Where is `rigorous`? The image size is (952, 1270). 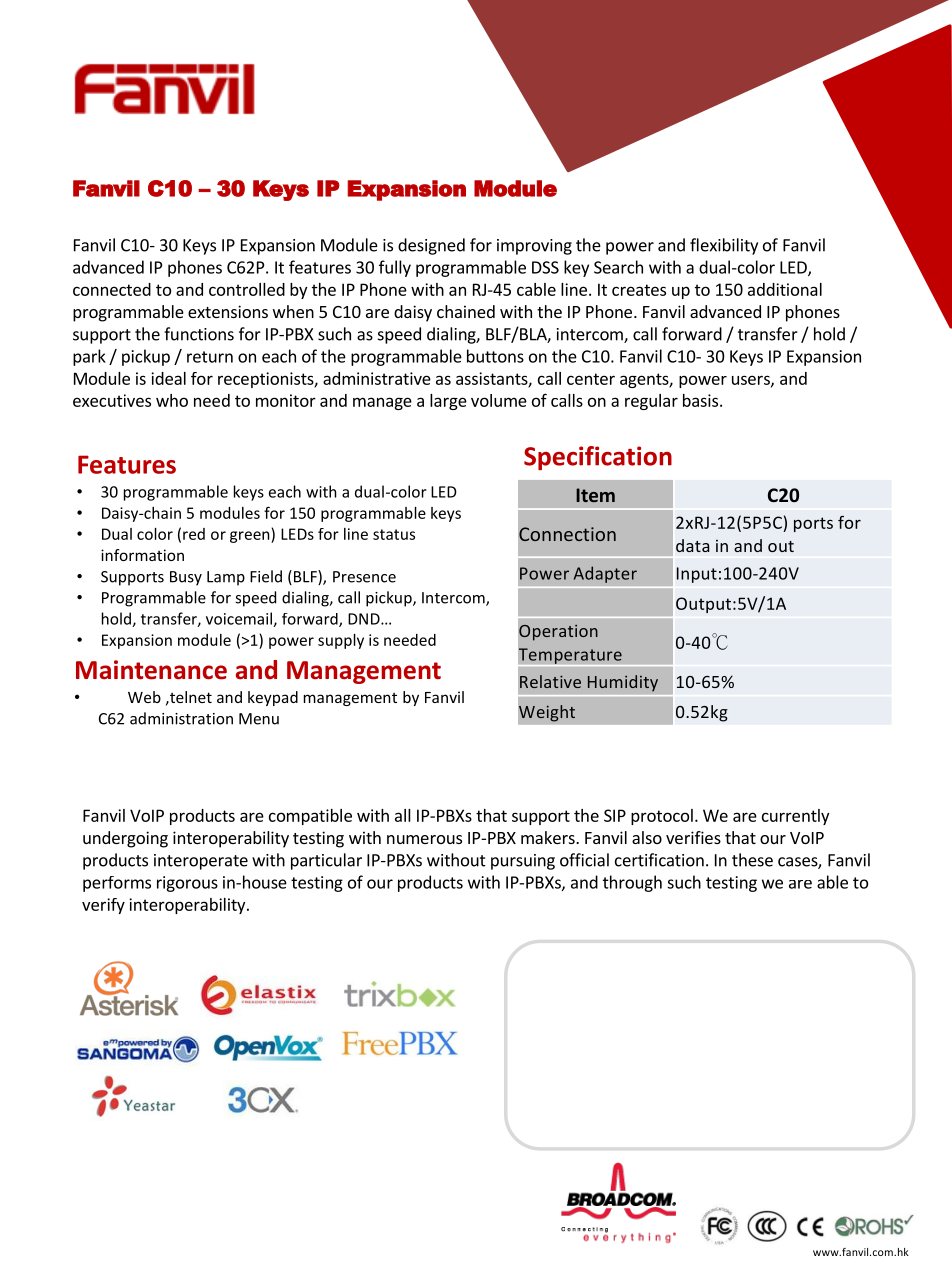
rigorous is located at coordinates (187, 884).
